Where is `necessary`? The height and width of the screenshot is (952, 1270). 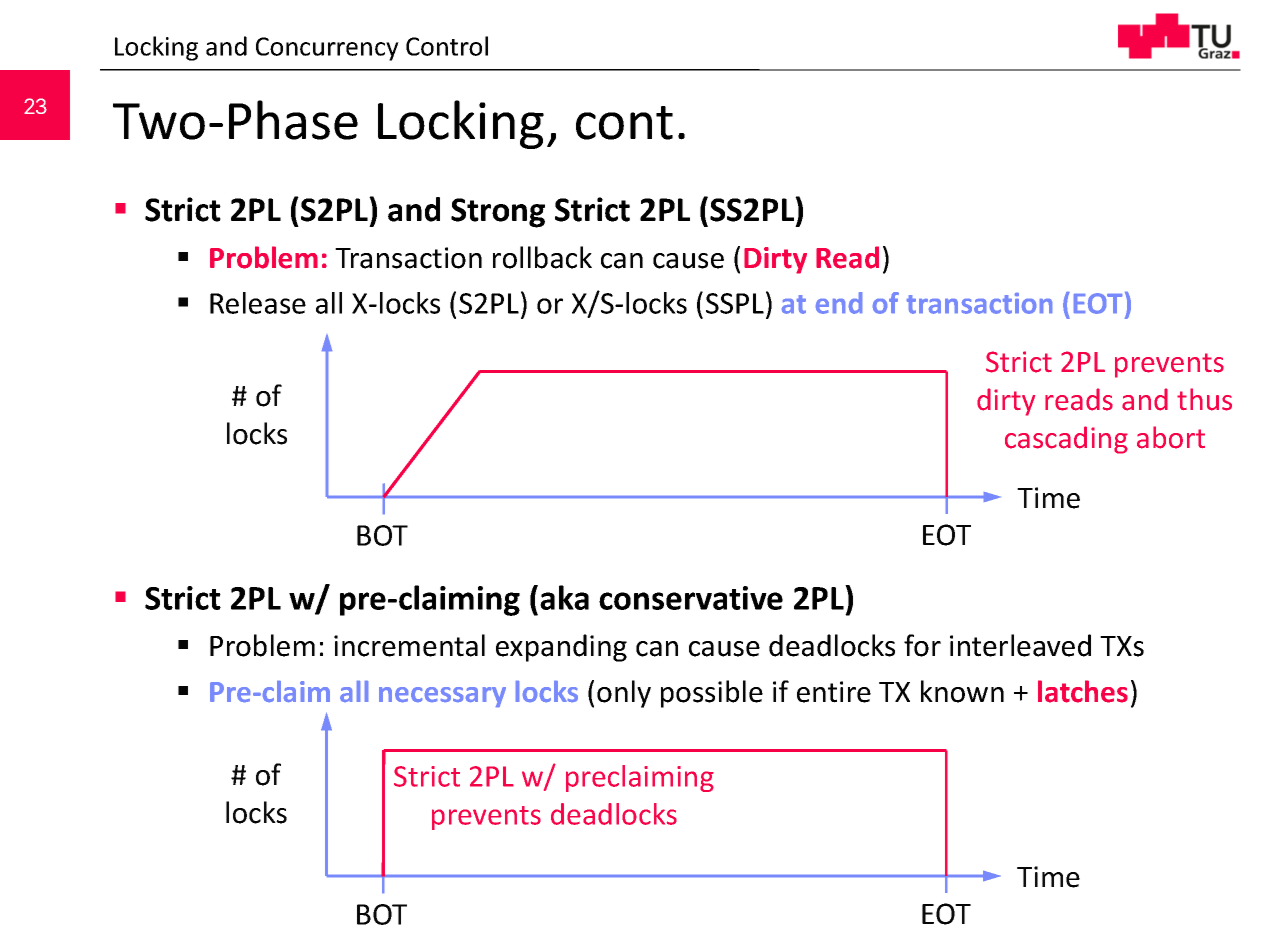 necessary is located at coordinates (442, 697).
